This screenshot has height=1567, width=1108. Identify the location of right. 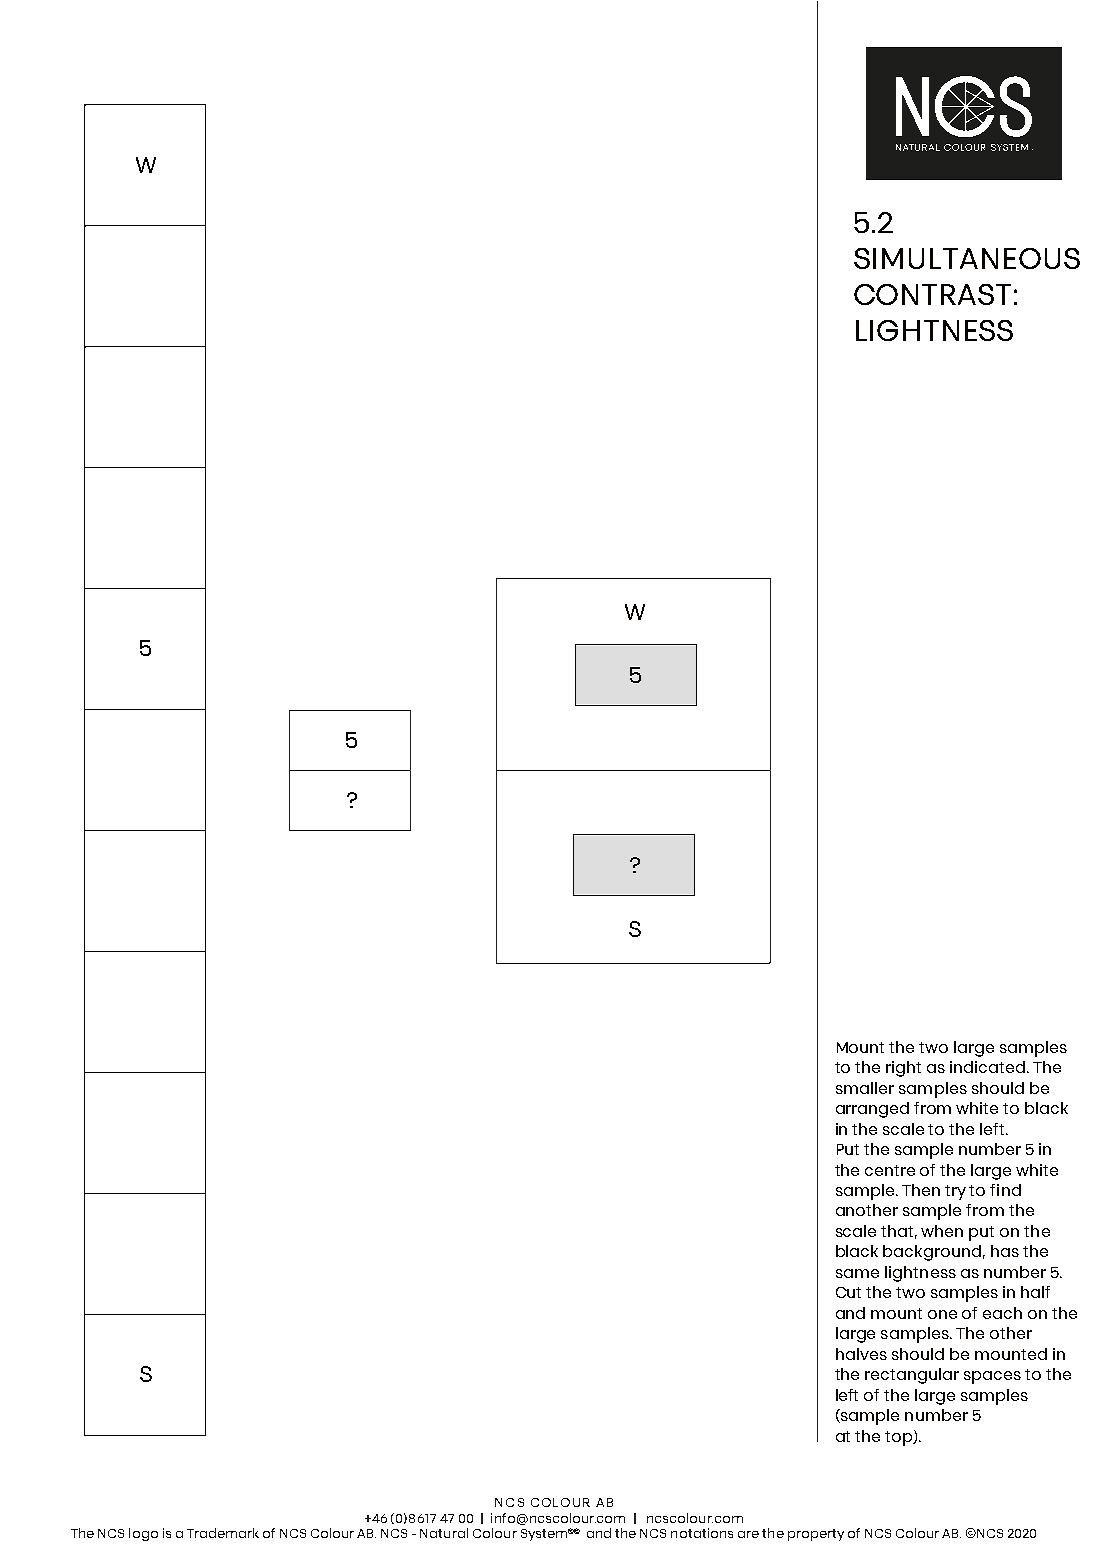
(903, 1069).
